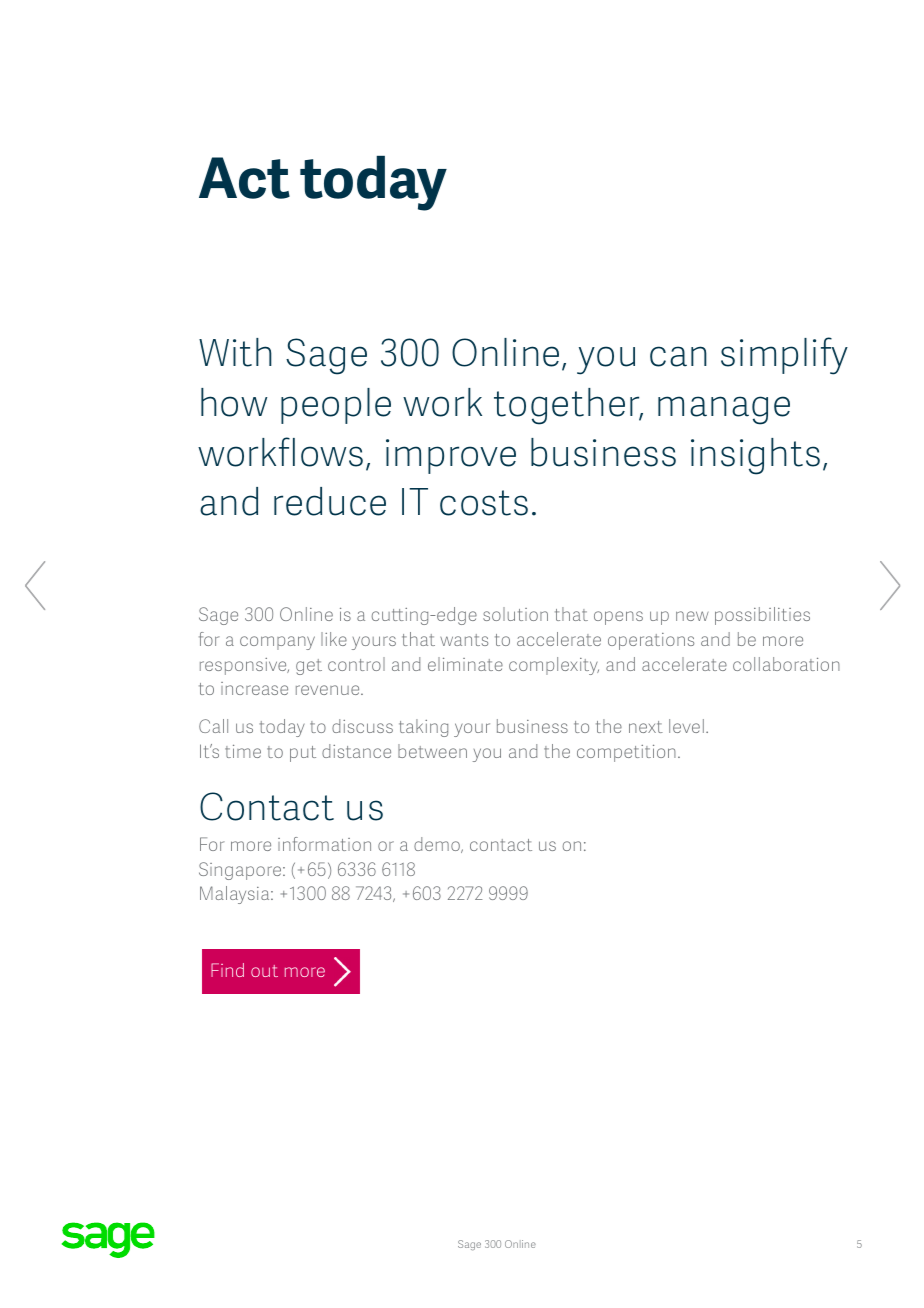  Describe the element at coordinates (235, 352) in the document. I see `With` at that location.
